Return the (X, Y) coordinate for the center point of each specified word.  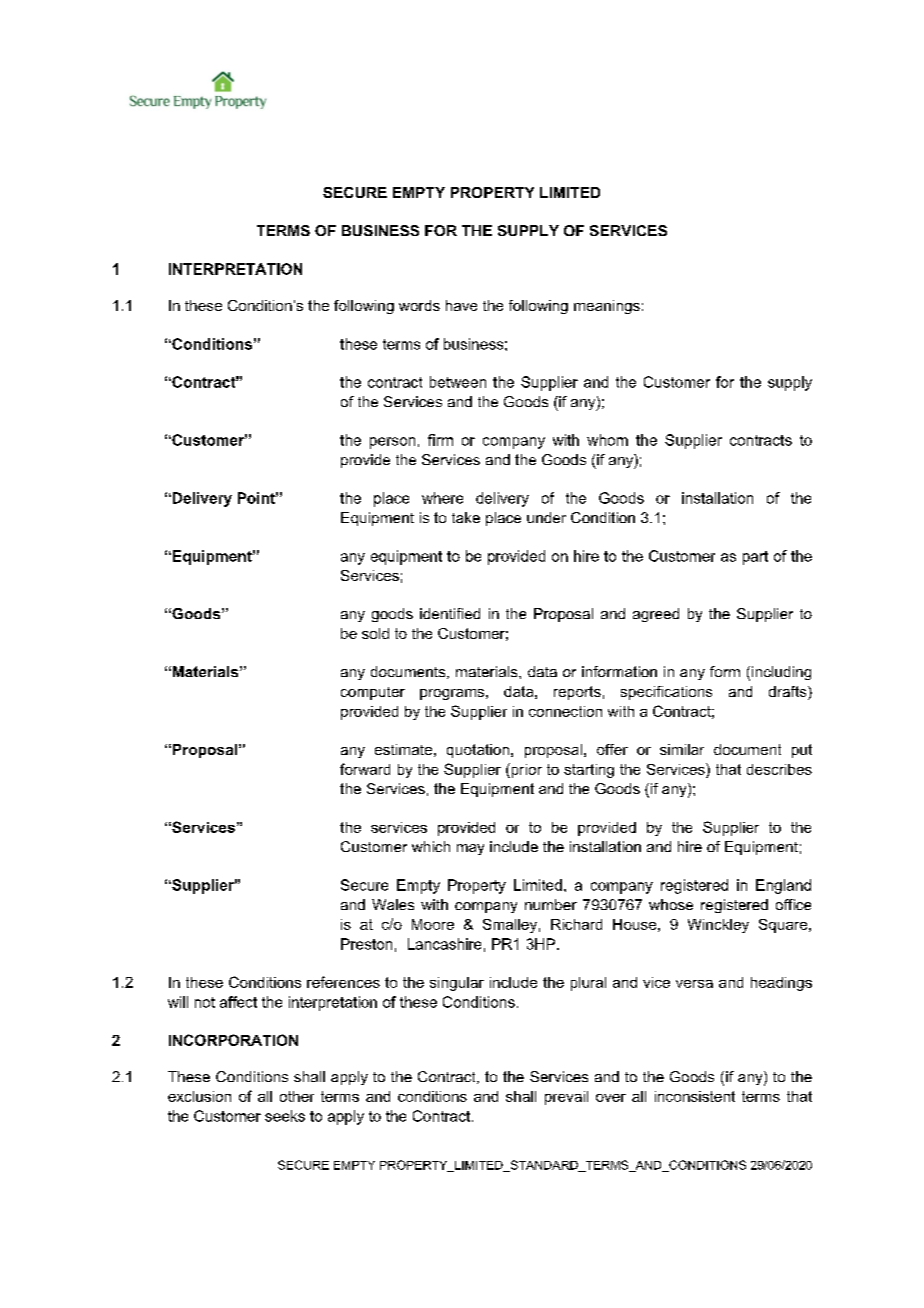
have (461, 305)
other (297, 1096)
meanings (607, 307)
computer (373, 693)
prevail (566, 1098)
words (419, 305)
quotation (478, 751)
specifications (666, 693)
